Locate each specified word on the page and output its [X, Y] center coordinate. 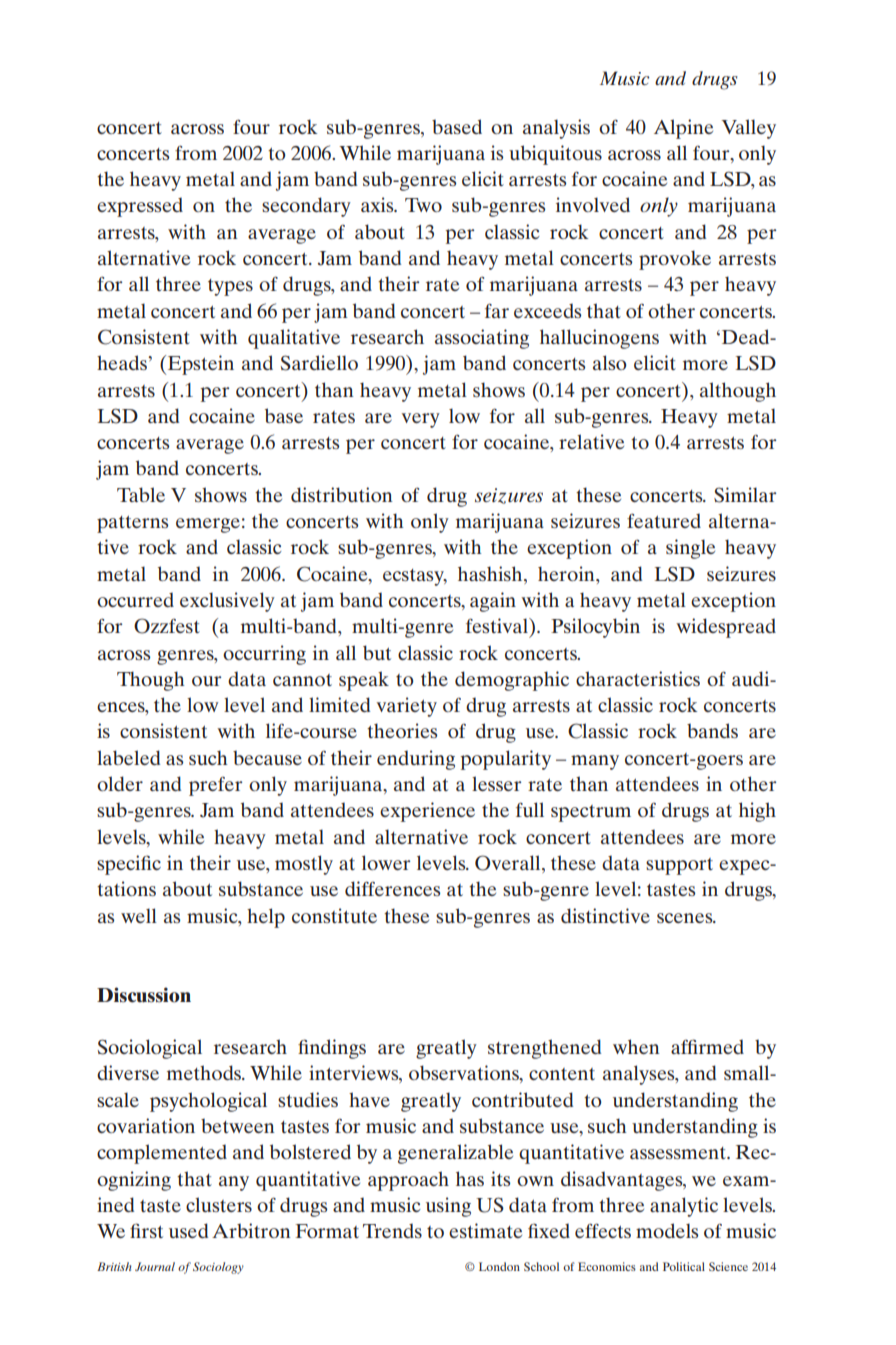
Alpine [683, 129]
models [667, 1230]
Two [423, 205]
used [188, 1230]
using [448, 1207]
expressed [140, 207]
